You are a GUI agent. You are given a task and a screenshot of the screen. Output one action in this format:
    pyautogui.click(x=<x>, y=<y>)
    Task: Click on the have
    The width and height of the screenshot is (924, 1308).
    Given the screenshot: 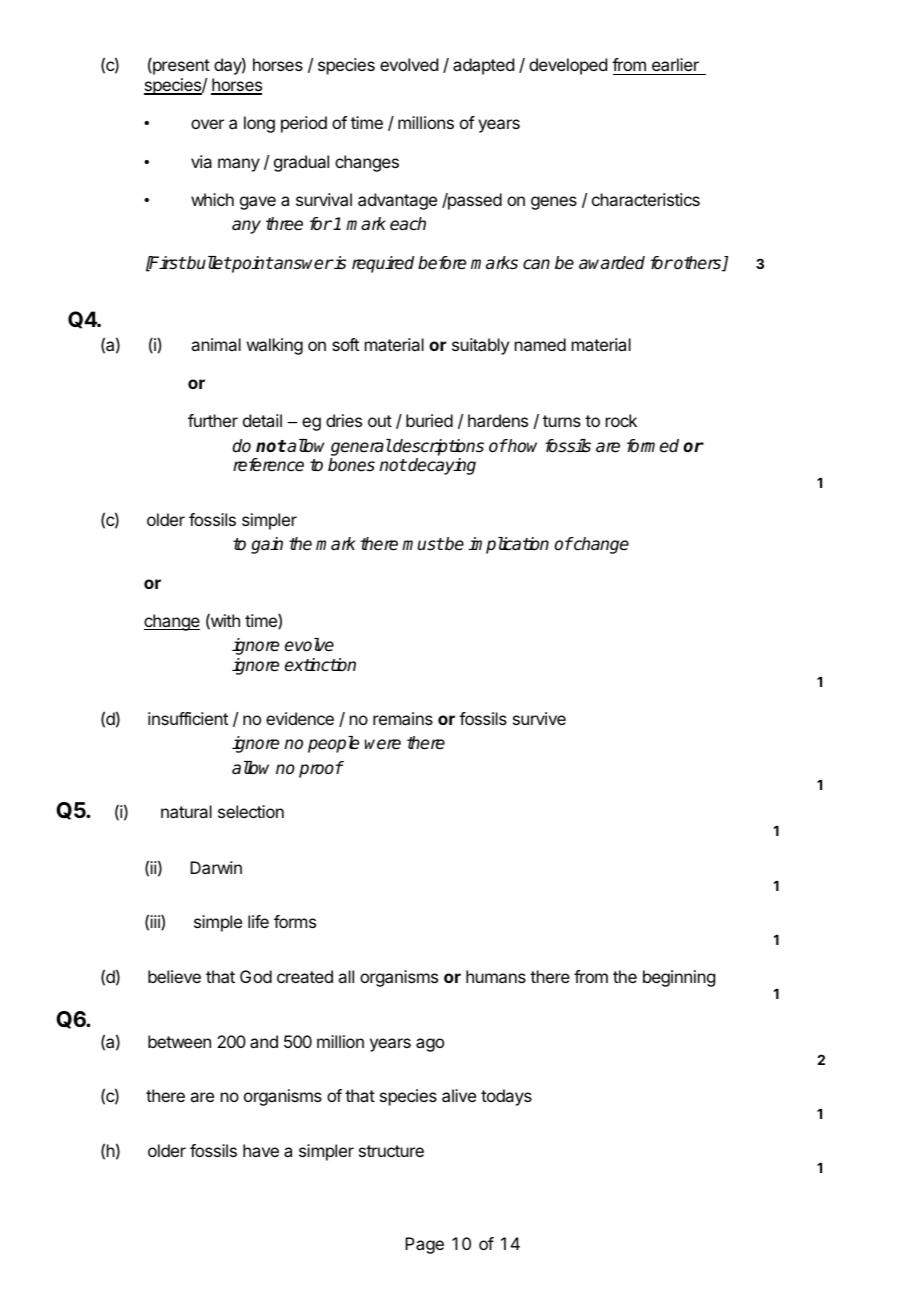 What is the action you would take?
    pyautogui.click(x=261, y=1150)
